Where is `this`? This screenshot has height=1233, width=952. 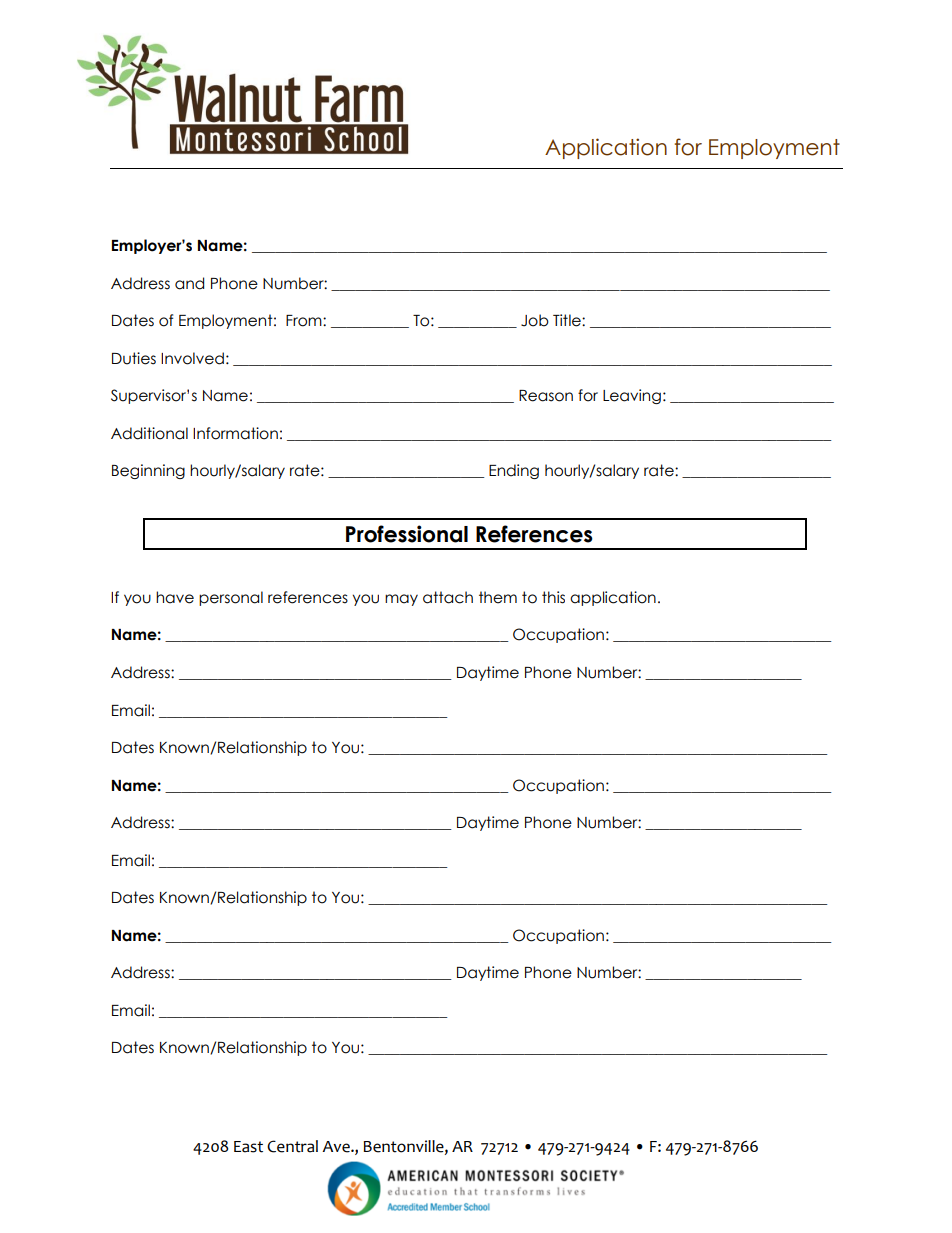
this is located at coordinates (553, 597).
